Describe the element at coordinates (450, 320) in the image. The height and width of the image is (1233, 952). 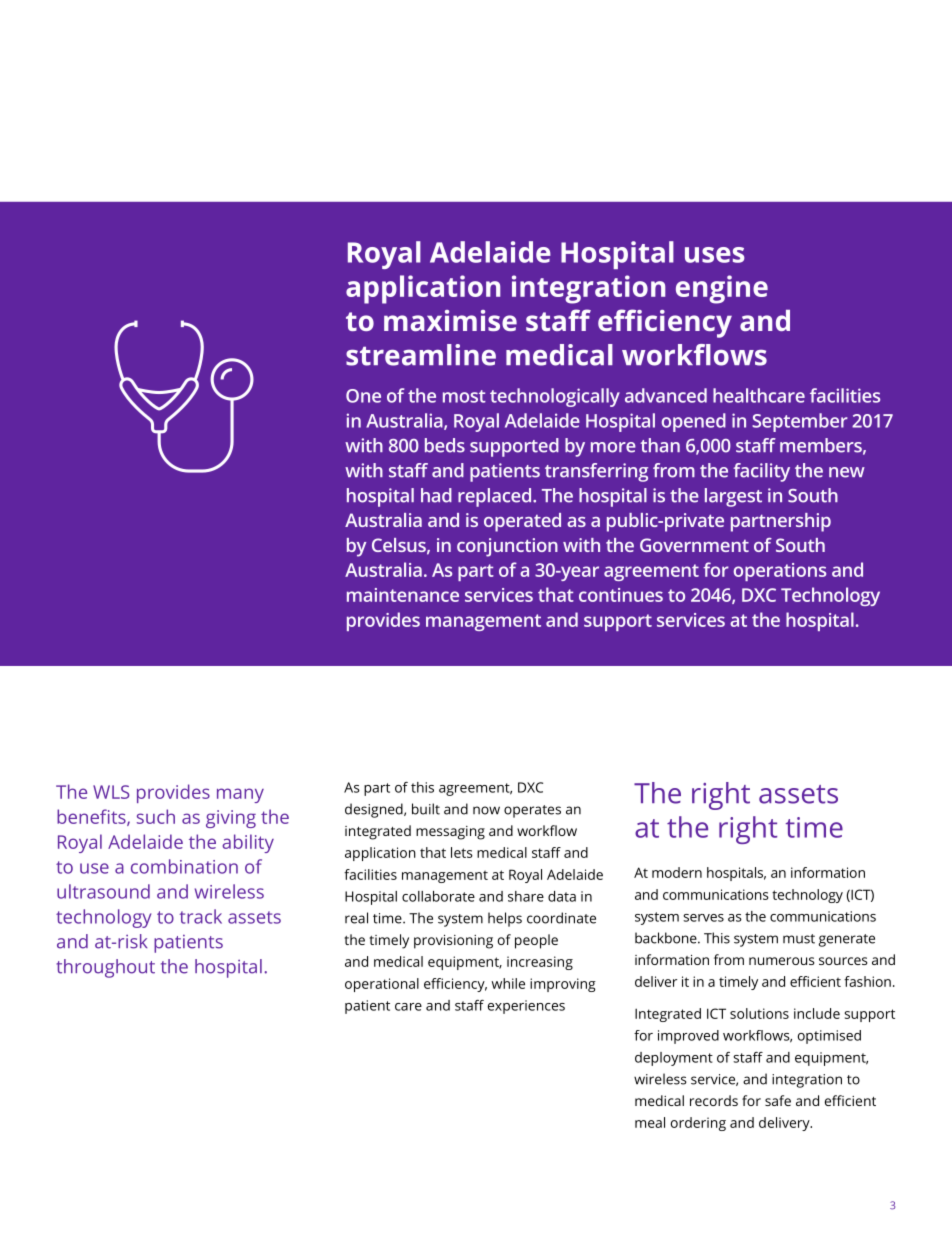
I see `maximise` at that location.
